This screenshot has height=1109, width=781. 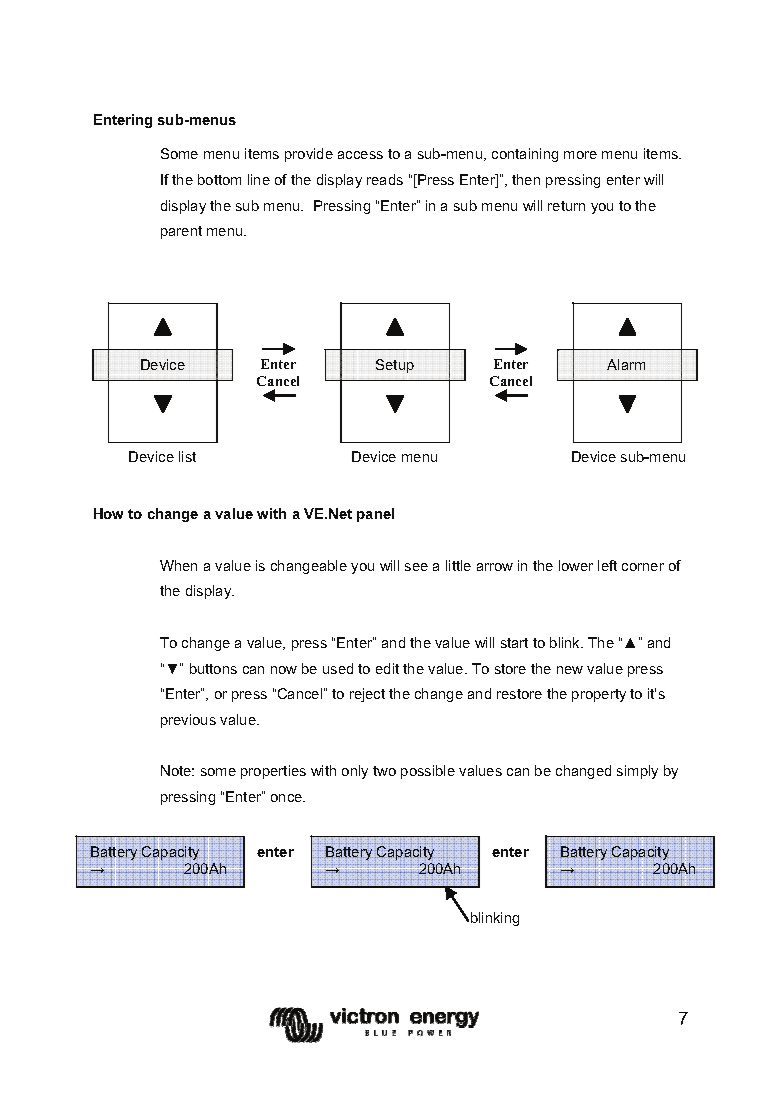 What do you see at coordinates (188, 721) in the screenshot?
I see `previous` at bounding box center [188, 721].
